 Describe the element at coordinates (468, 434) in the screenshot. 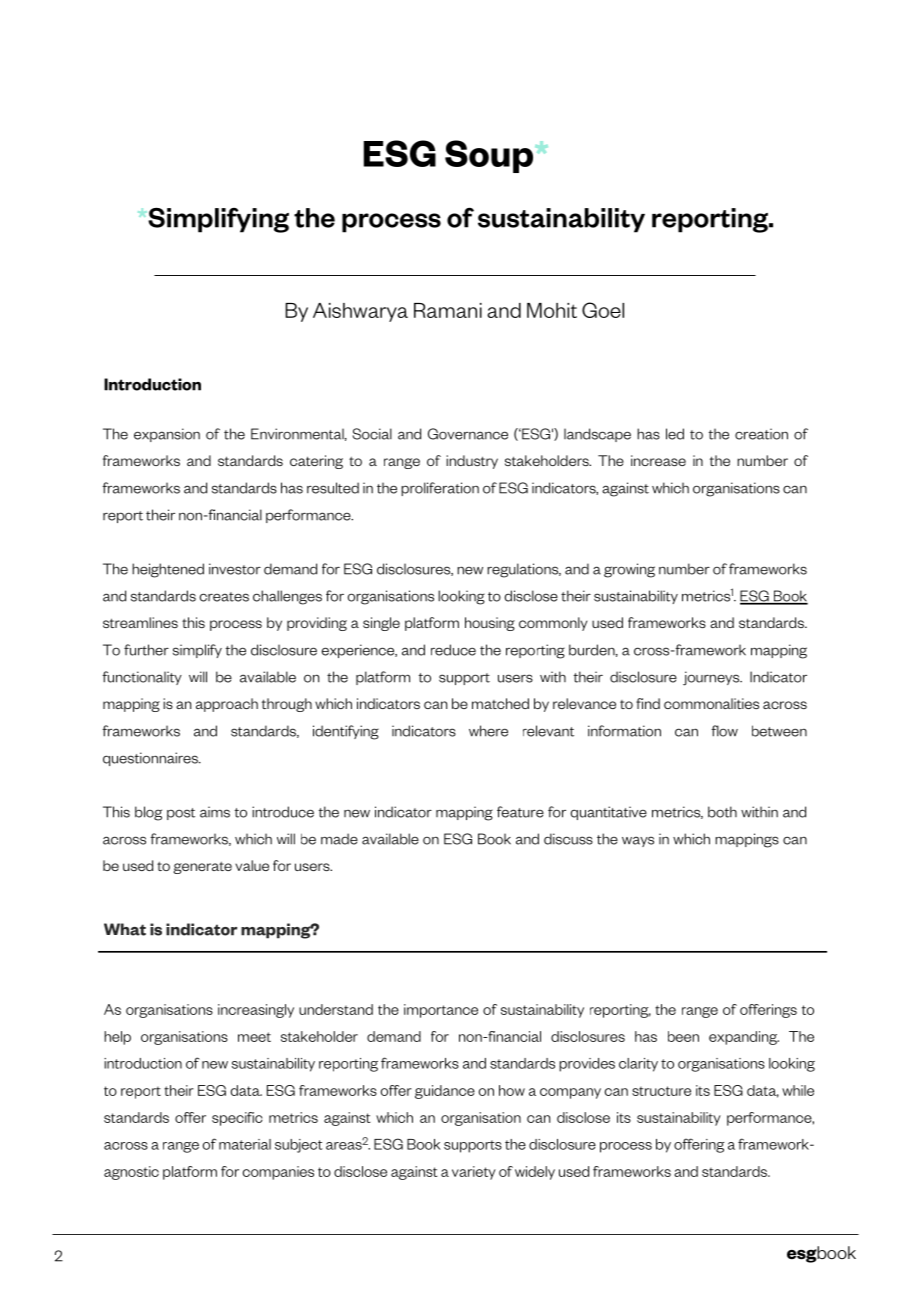

I see `Governance` at that location.
